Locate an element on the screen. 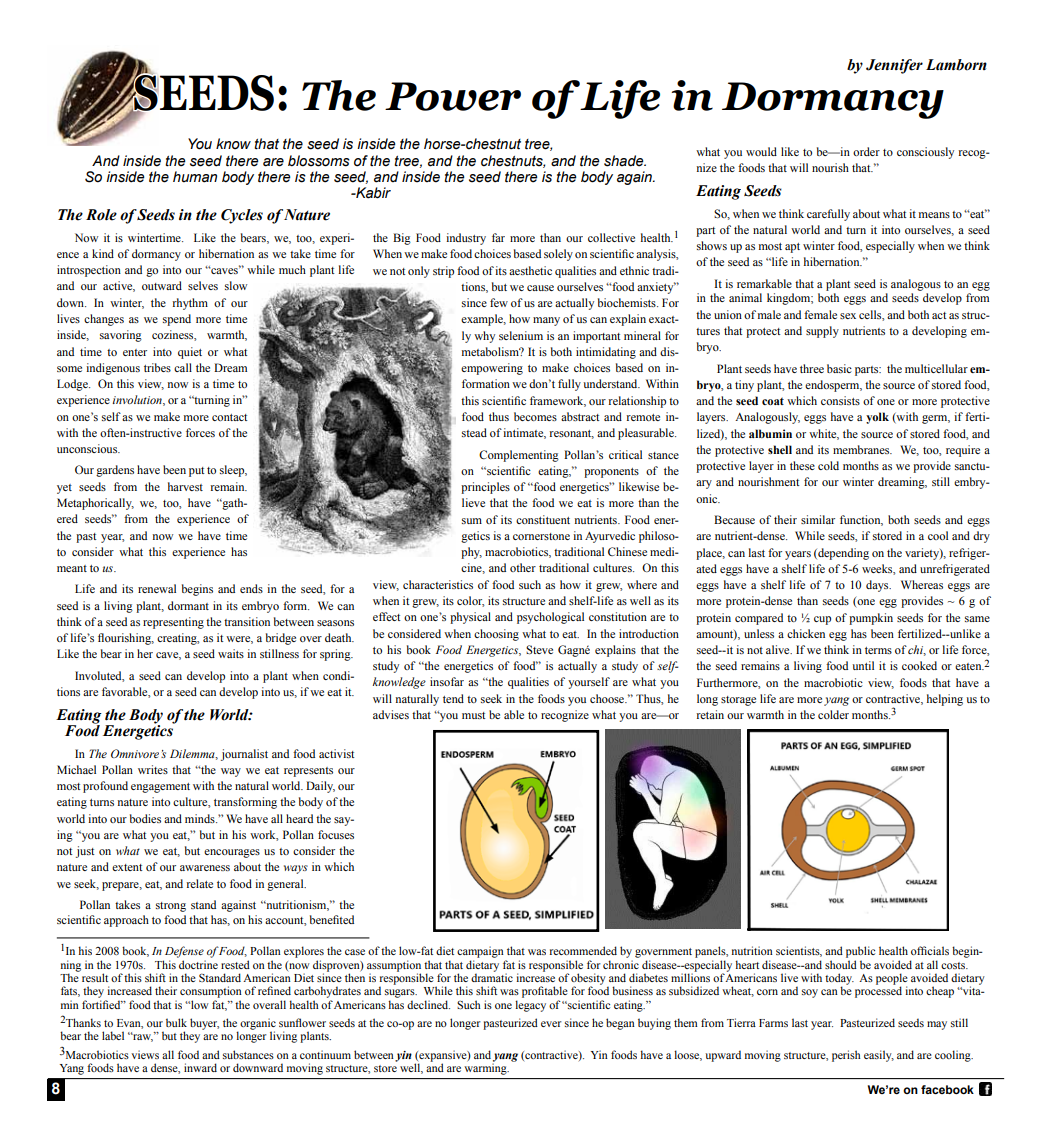 The height and width of the screenshot is (1148, 1052). becomes is located at coordinates (535, 416).
